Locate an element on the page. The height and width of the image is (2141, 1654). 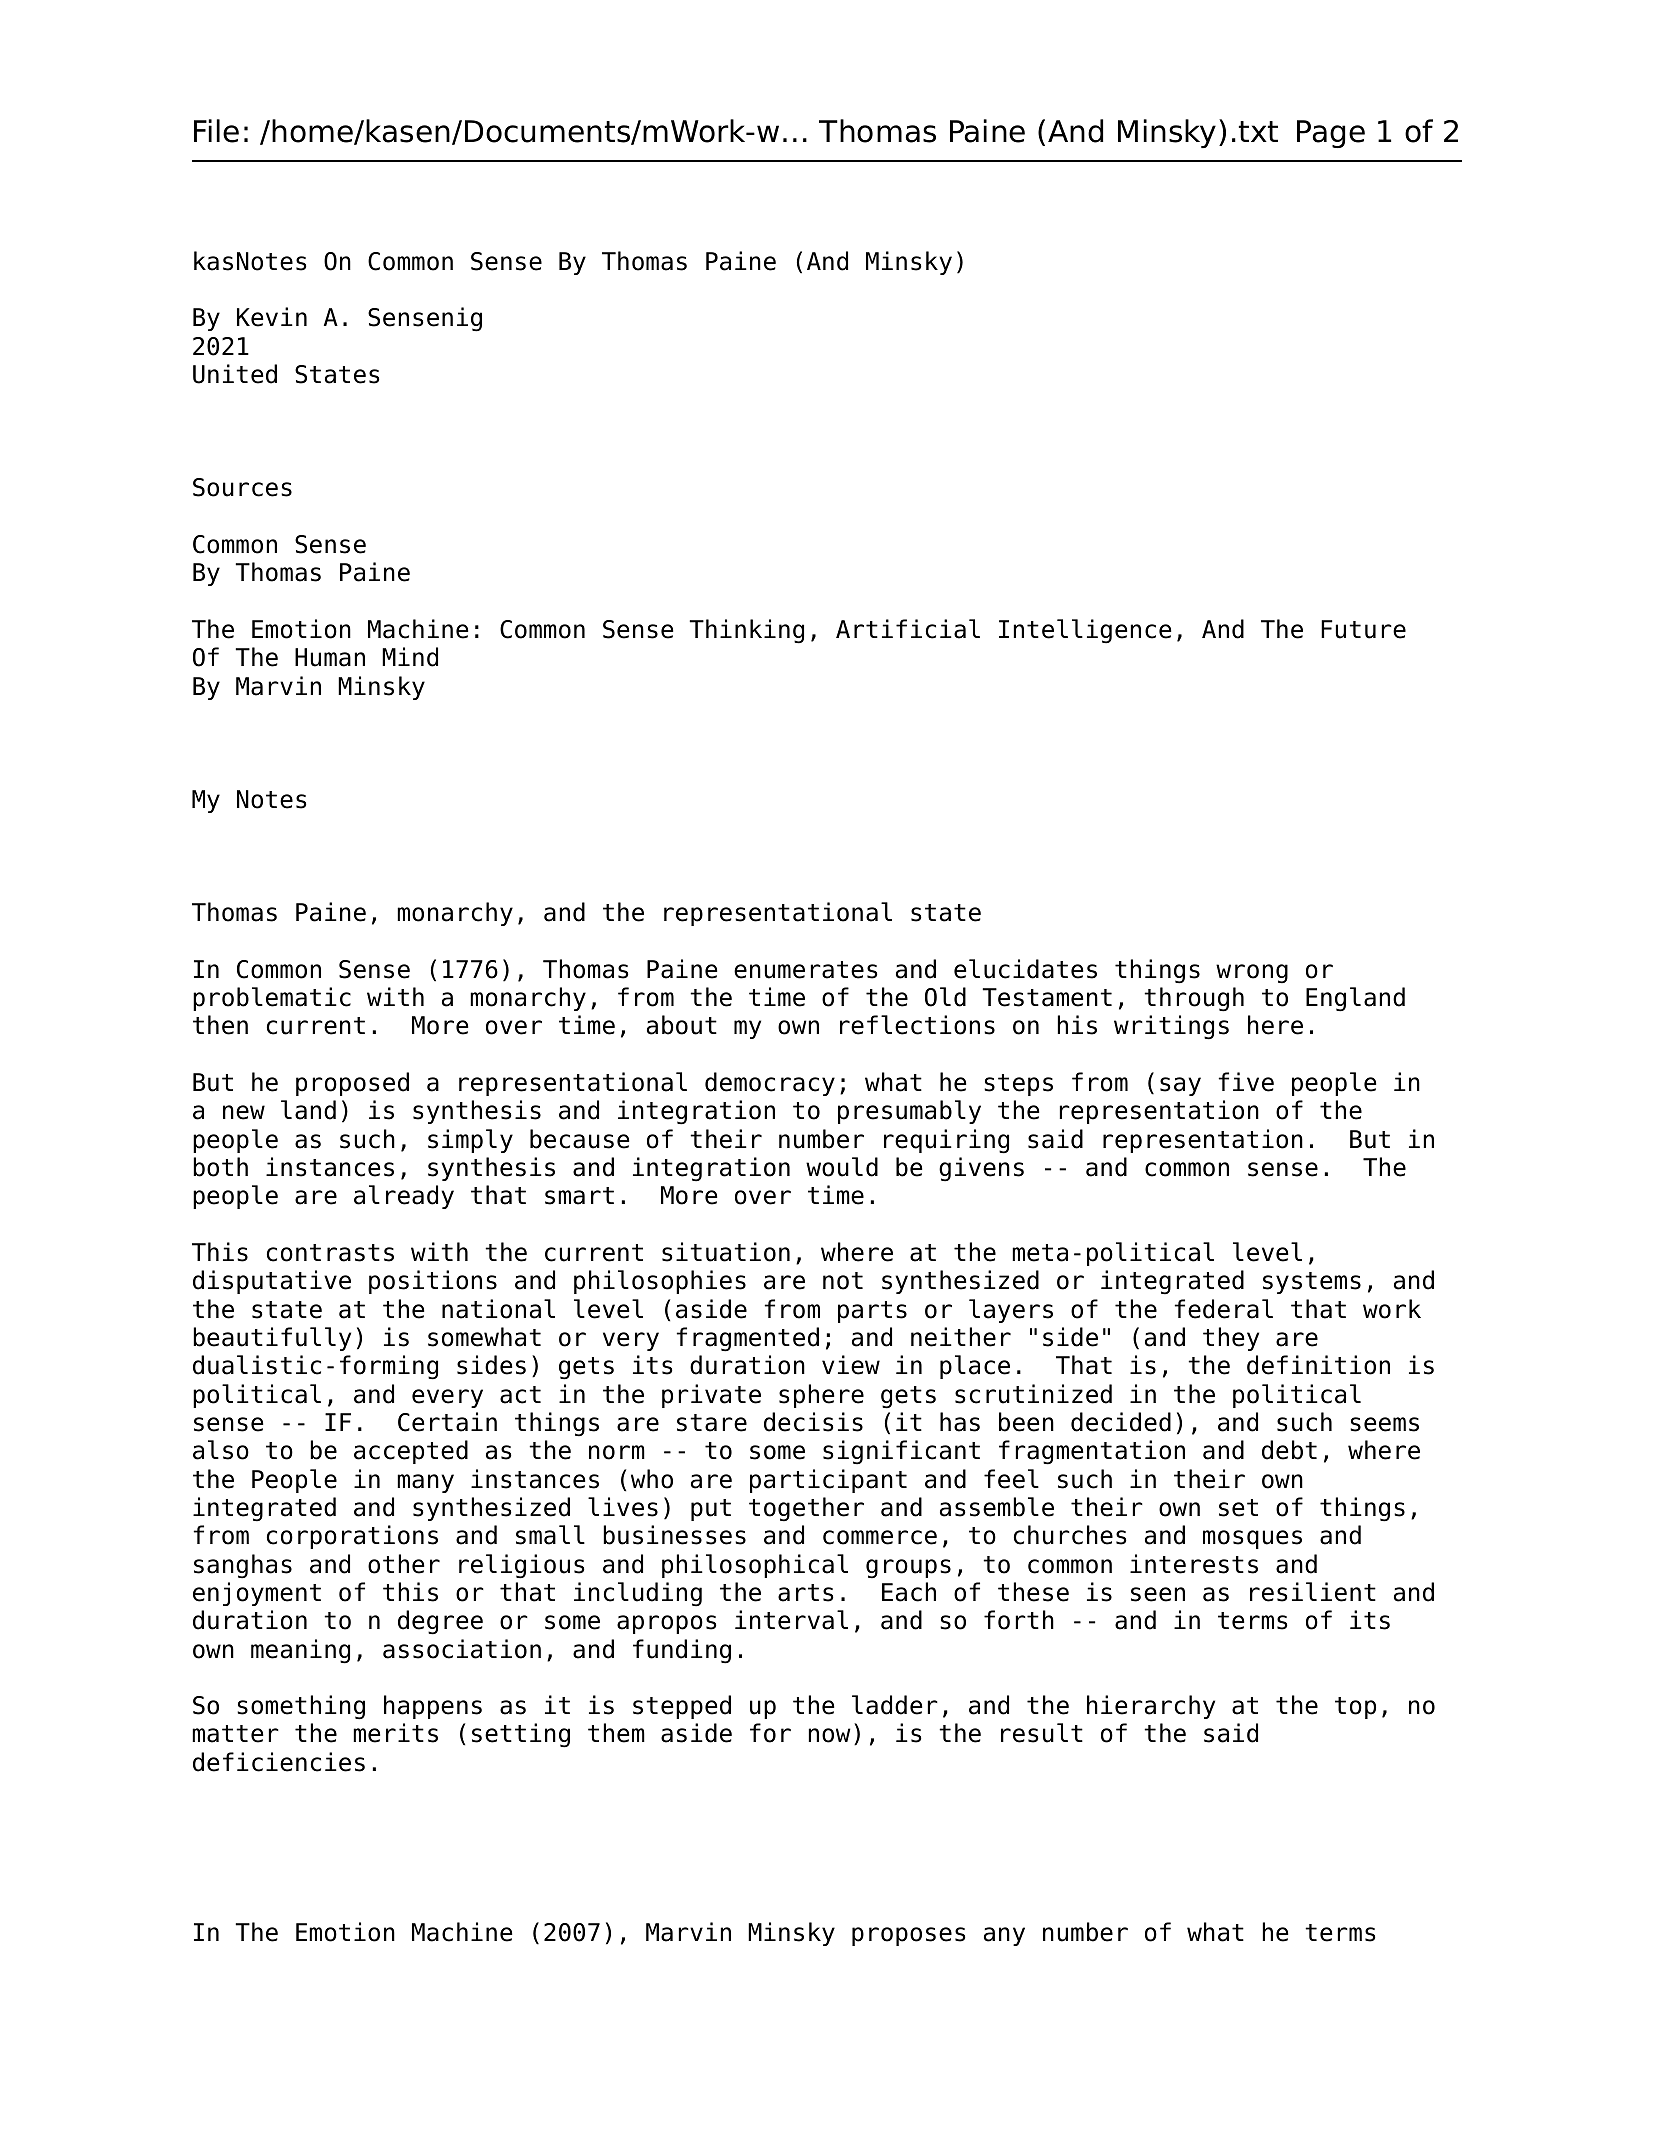
debt is located at coordinates (1289, 1450).
